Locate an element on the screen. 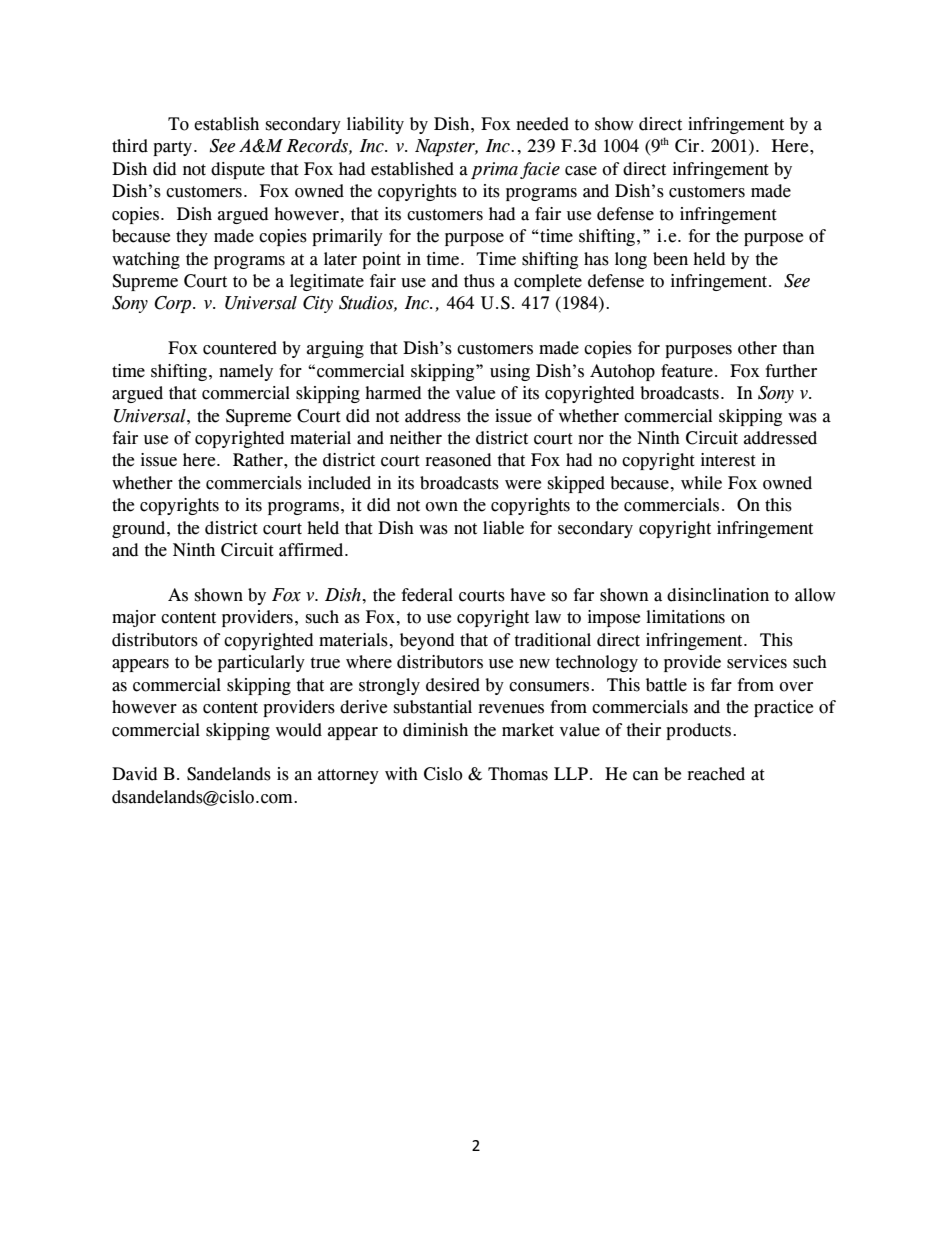 This screenshot has width=952, height=1233. Rather is located at coordinates (259, 460).
